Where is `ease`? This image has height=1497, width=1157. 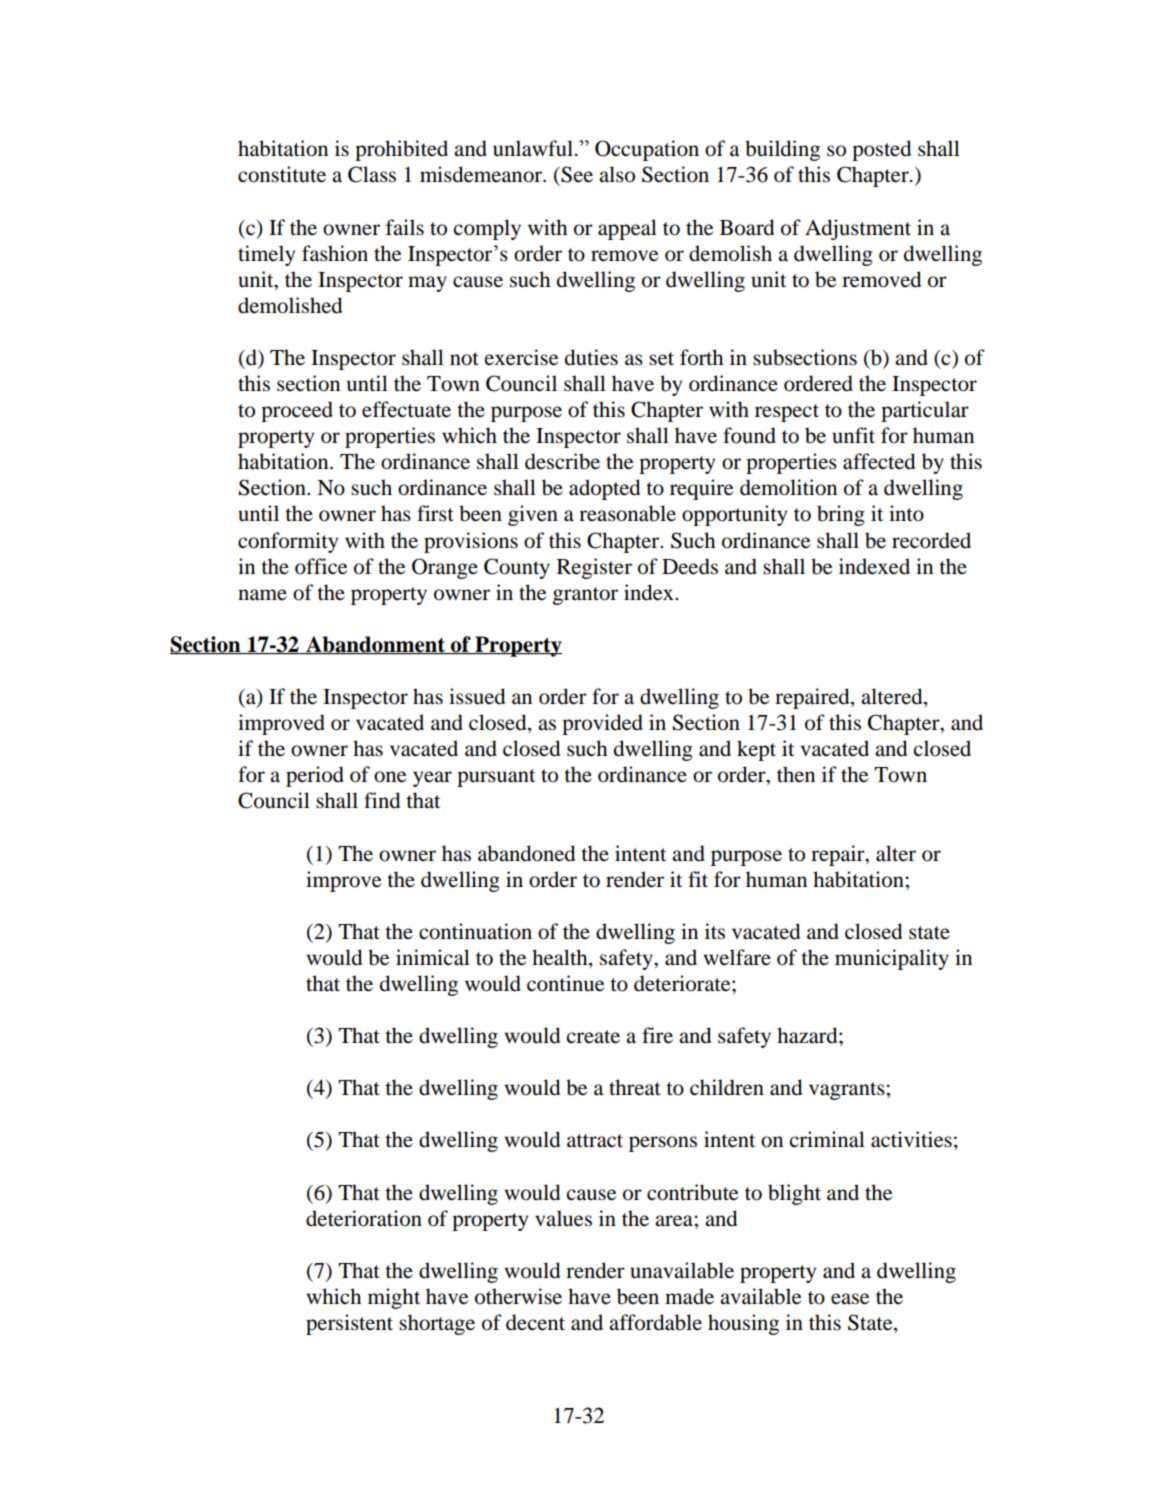 ease is located at coordinates (850, 1299).
